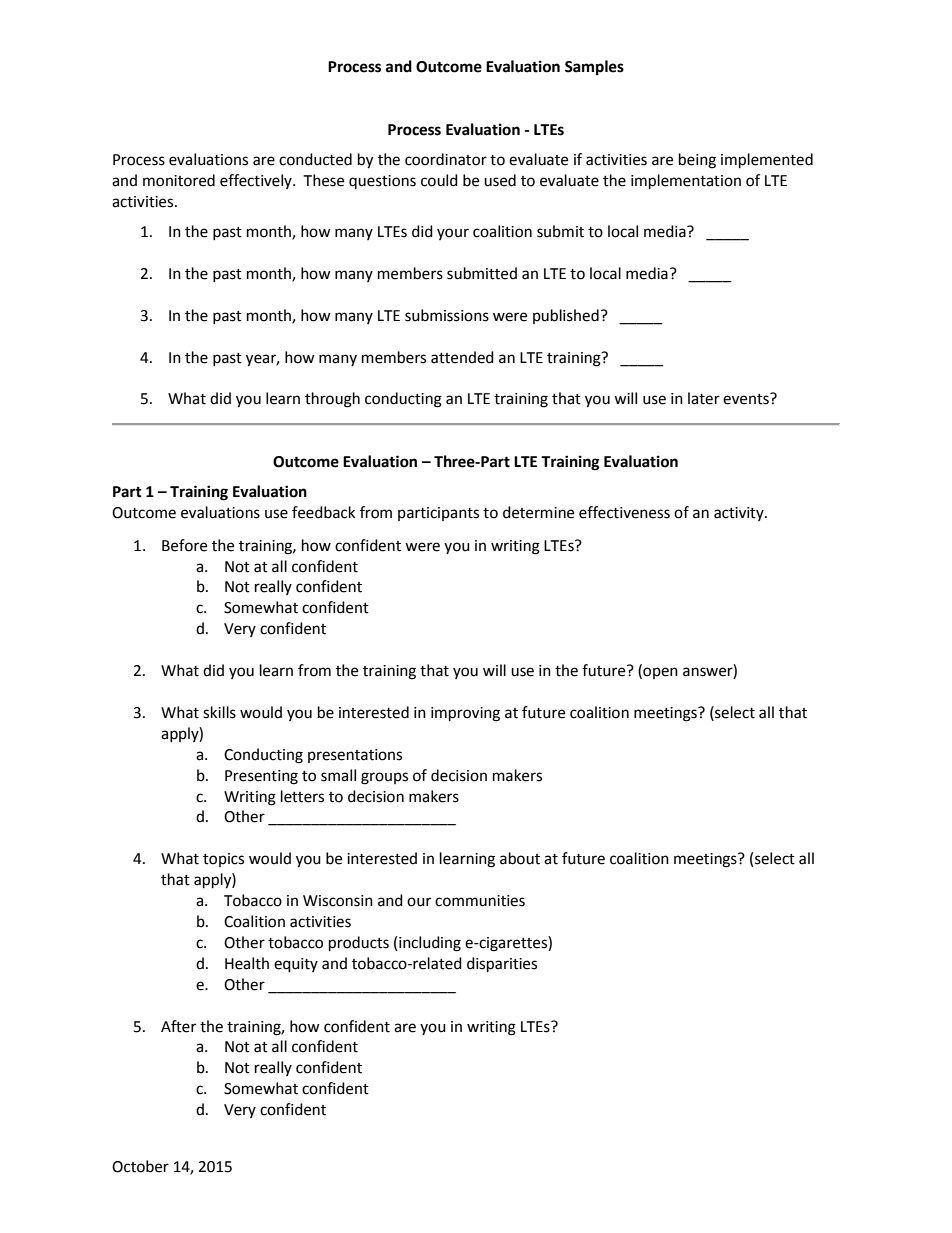 This page has width=952, height=1233. Describe the element at coordinates (446, 159) in the page. I see `coordinator` at that location.
